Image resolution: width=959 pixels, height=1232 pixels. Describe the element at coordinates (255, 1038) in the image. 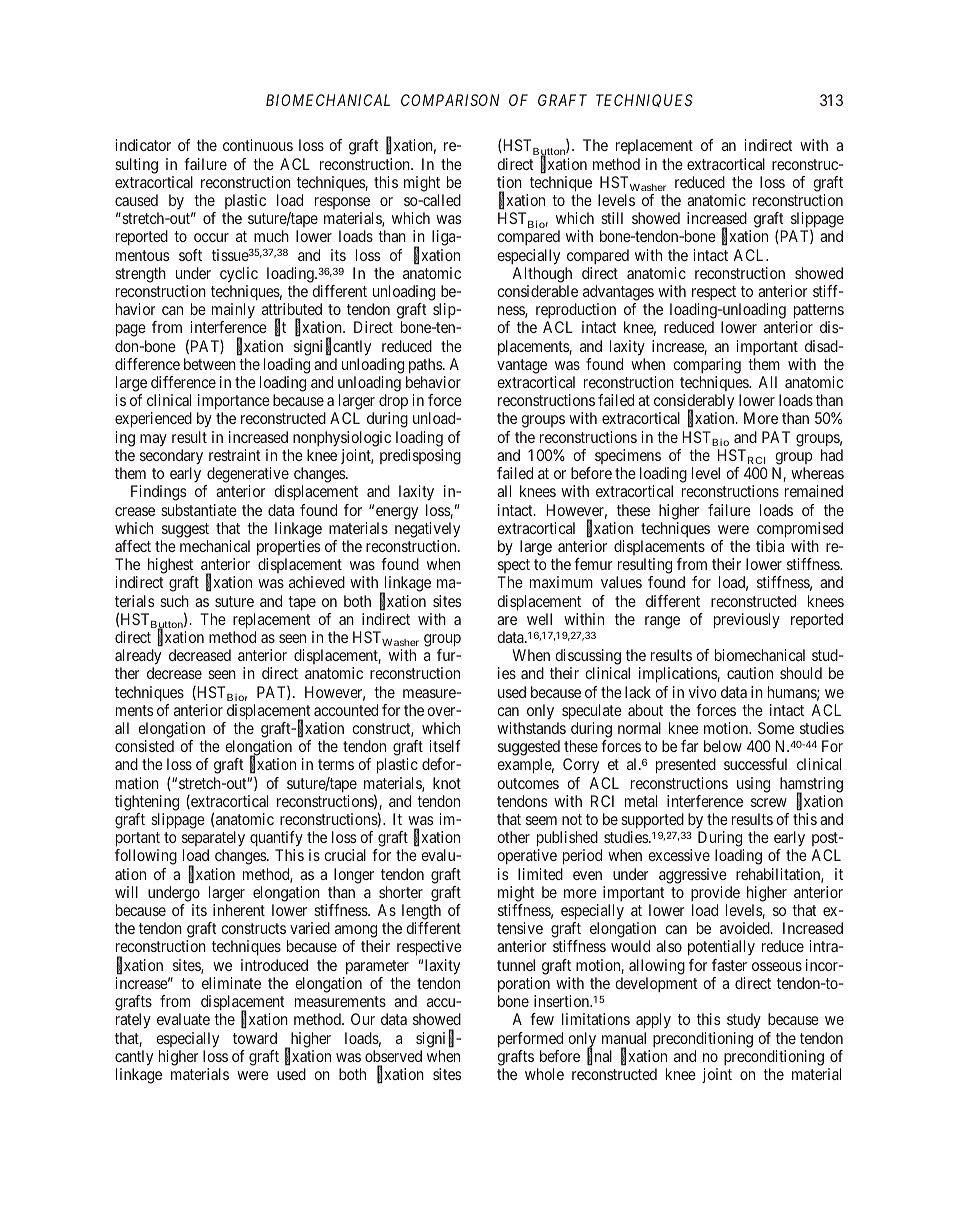

I see `toward` at that location.
